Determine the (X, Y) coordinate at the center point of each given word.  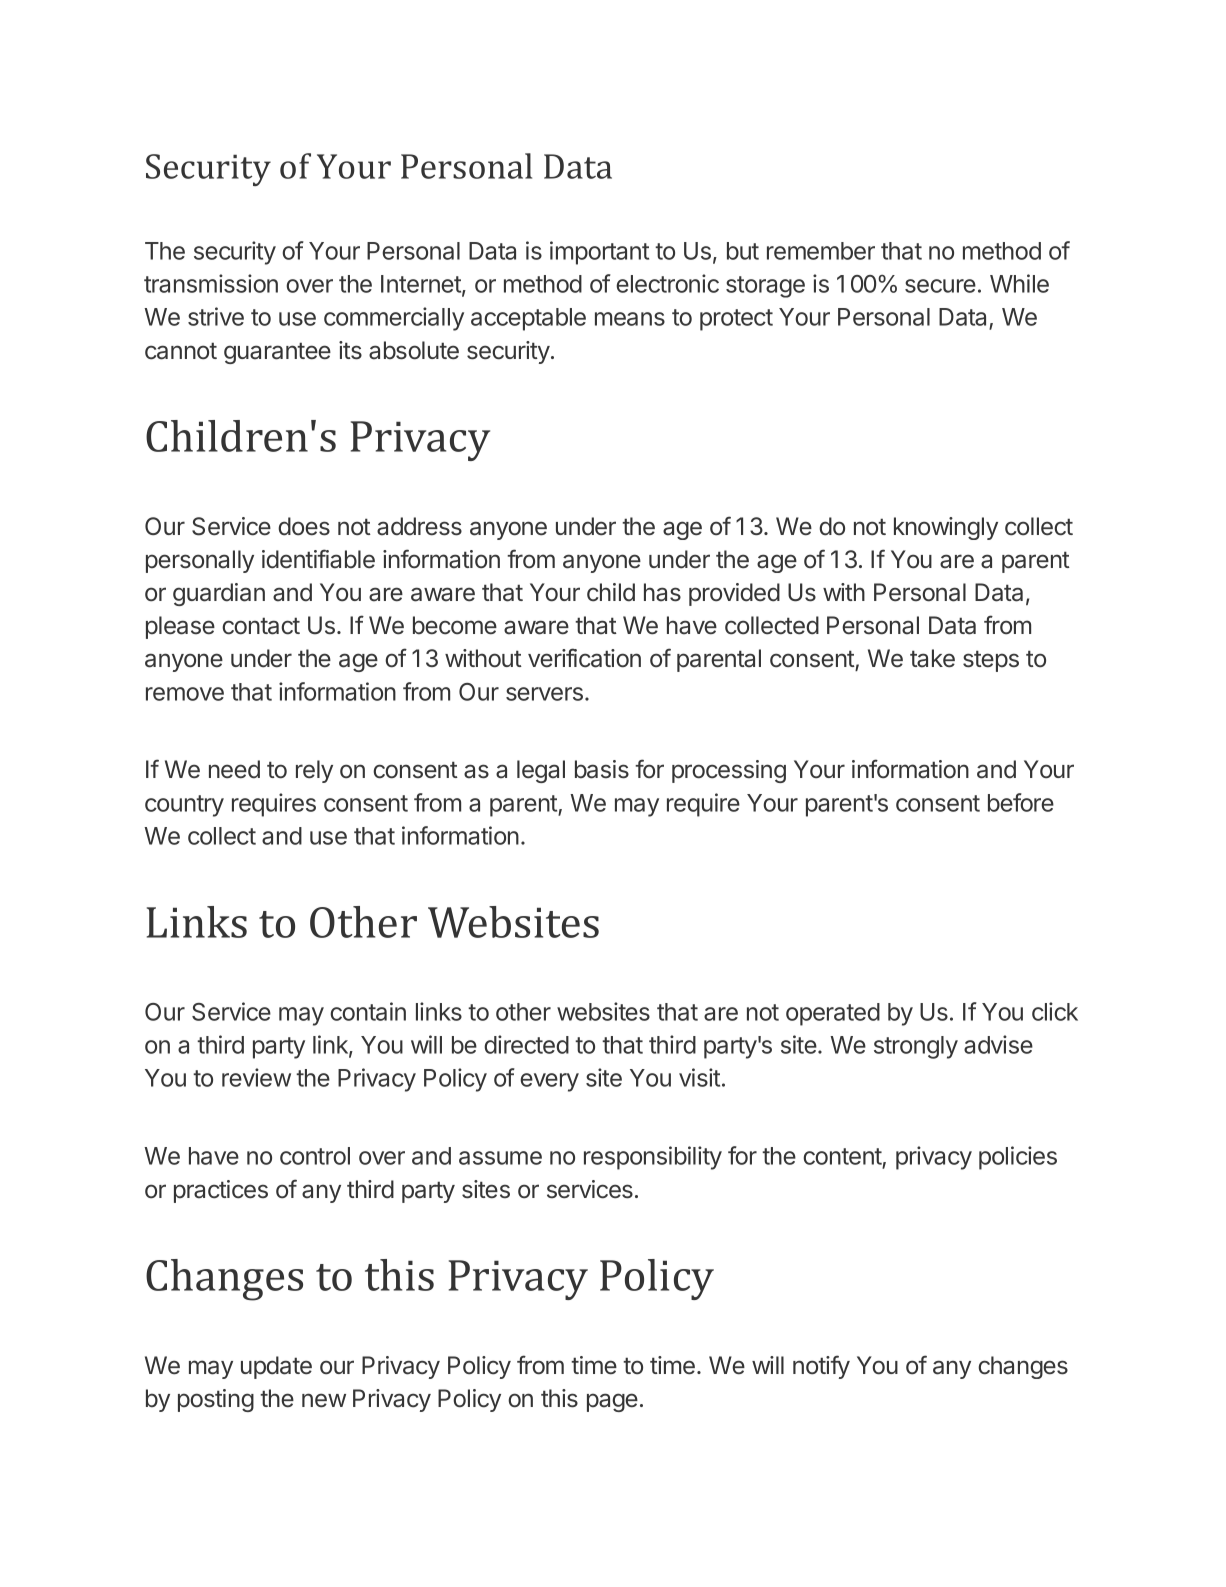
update (276, 1367)
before (1021, 802)
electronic (667, 283)
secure (940, 286)
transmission (211, 283)
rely (314, 771)
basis (602, 769)
